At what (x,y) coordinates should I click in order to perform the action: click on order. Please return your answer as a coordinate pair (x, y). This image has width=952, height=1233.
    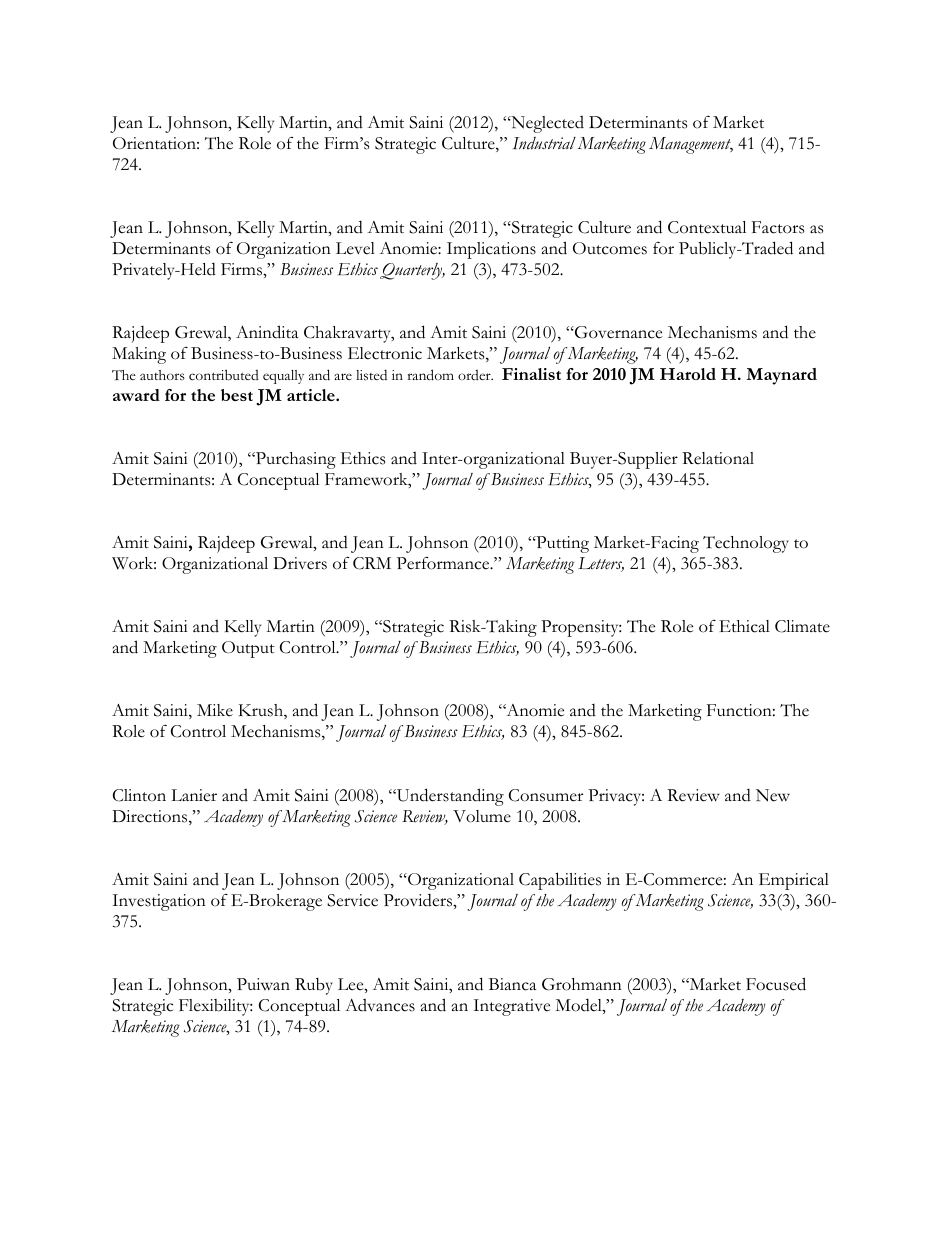
    Looking at the image, I should click on (475, 375).
